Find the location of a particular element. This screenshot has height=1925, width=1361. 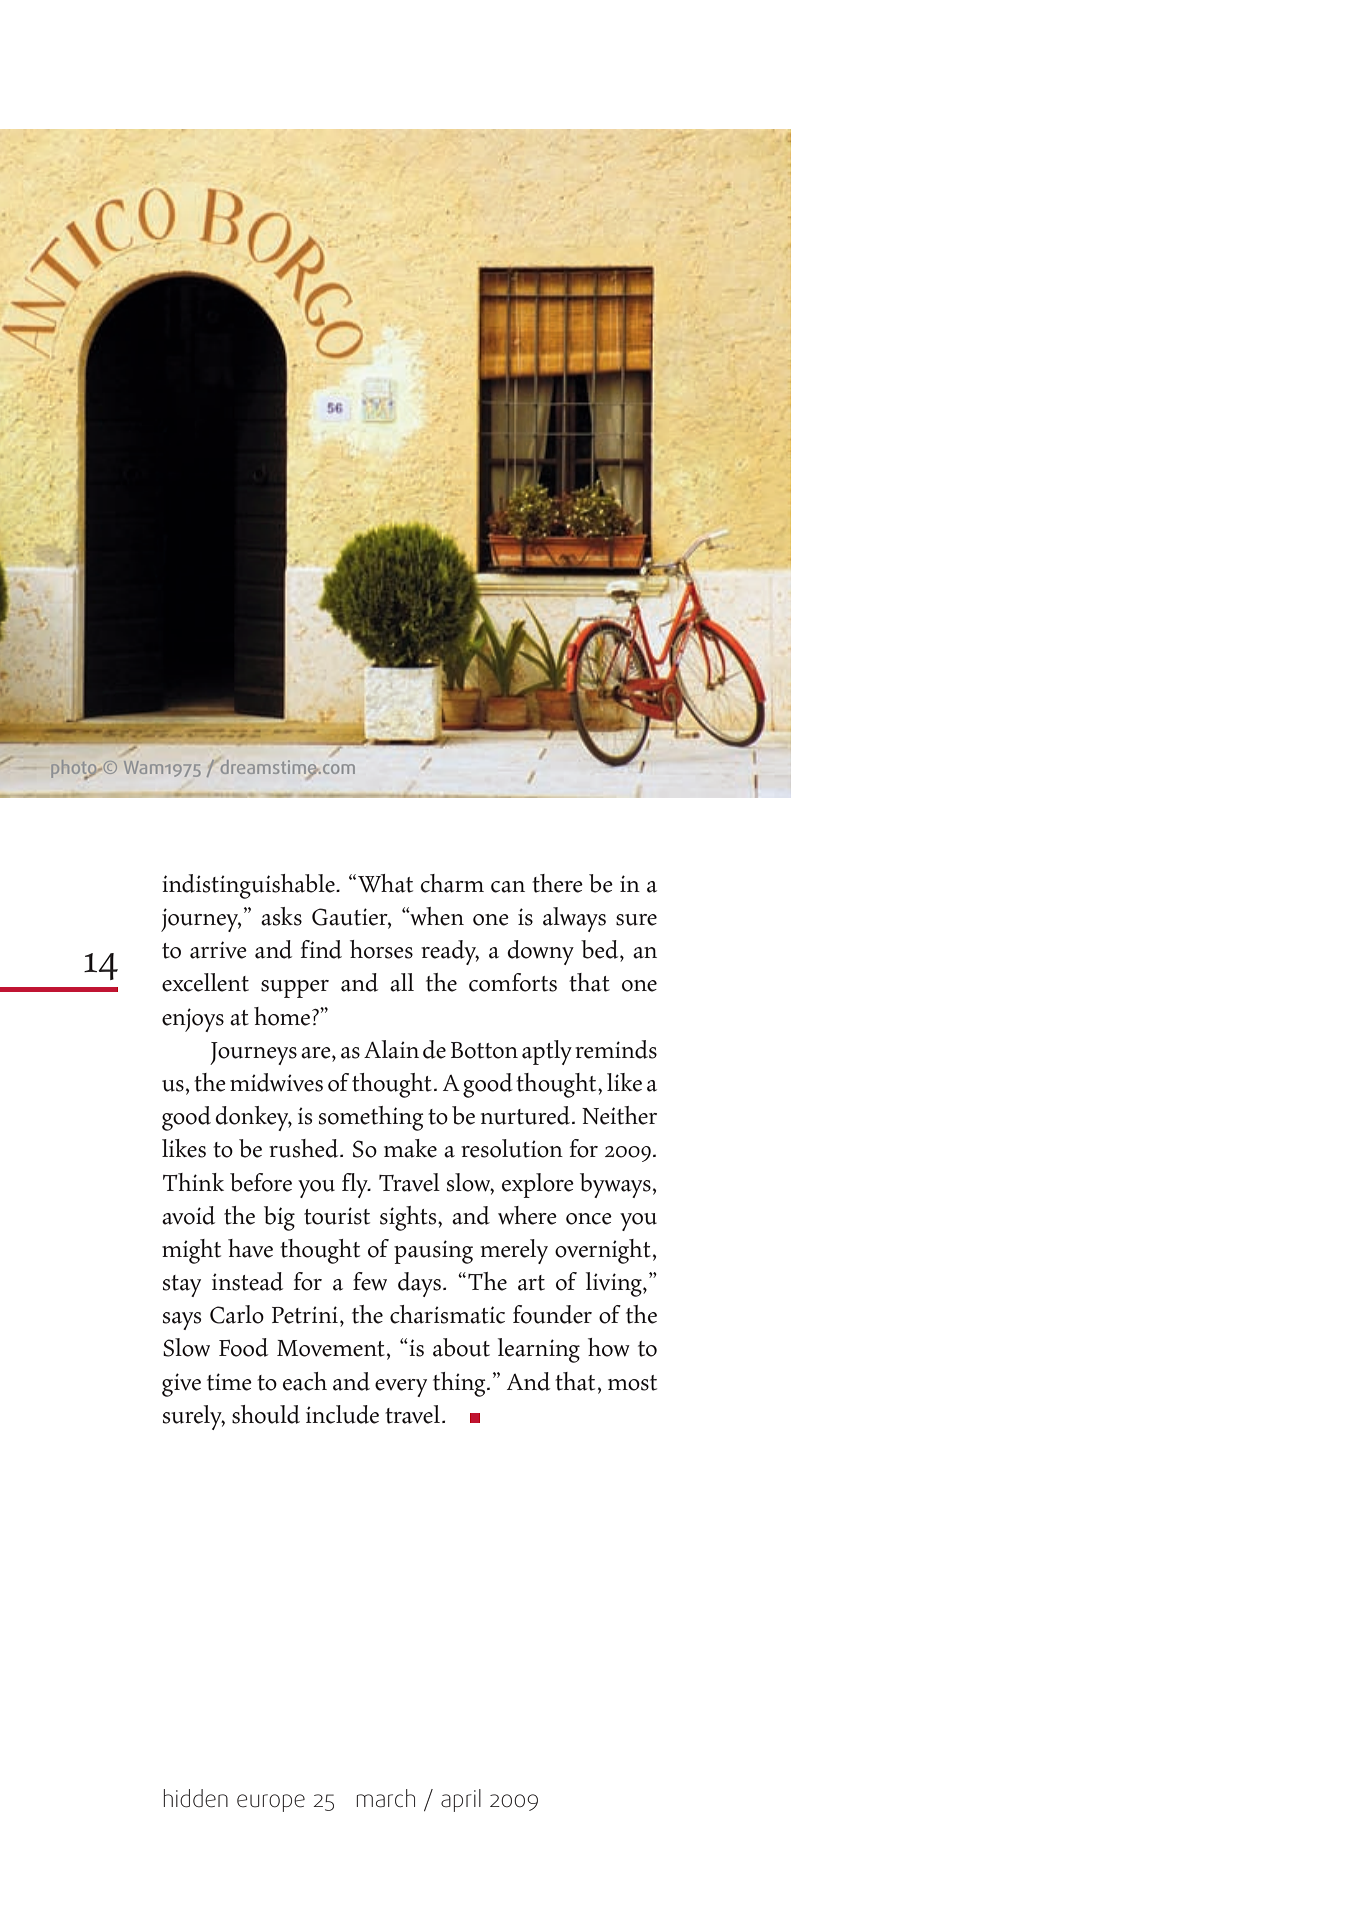

founder is located at coordinates (552, 1314).
